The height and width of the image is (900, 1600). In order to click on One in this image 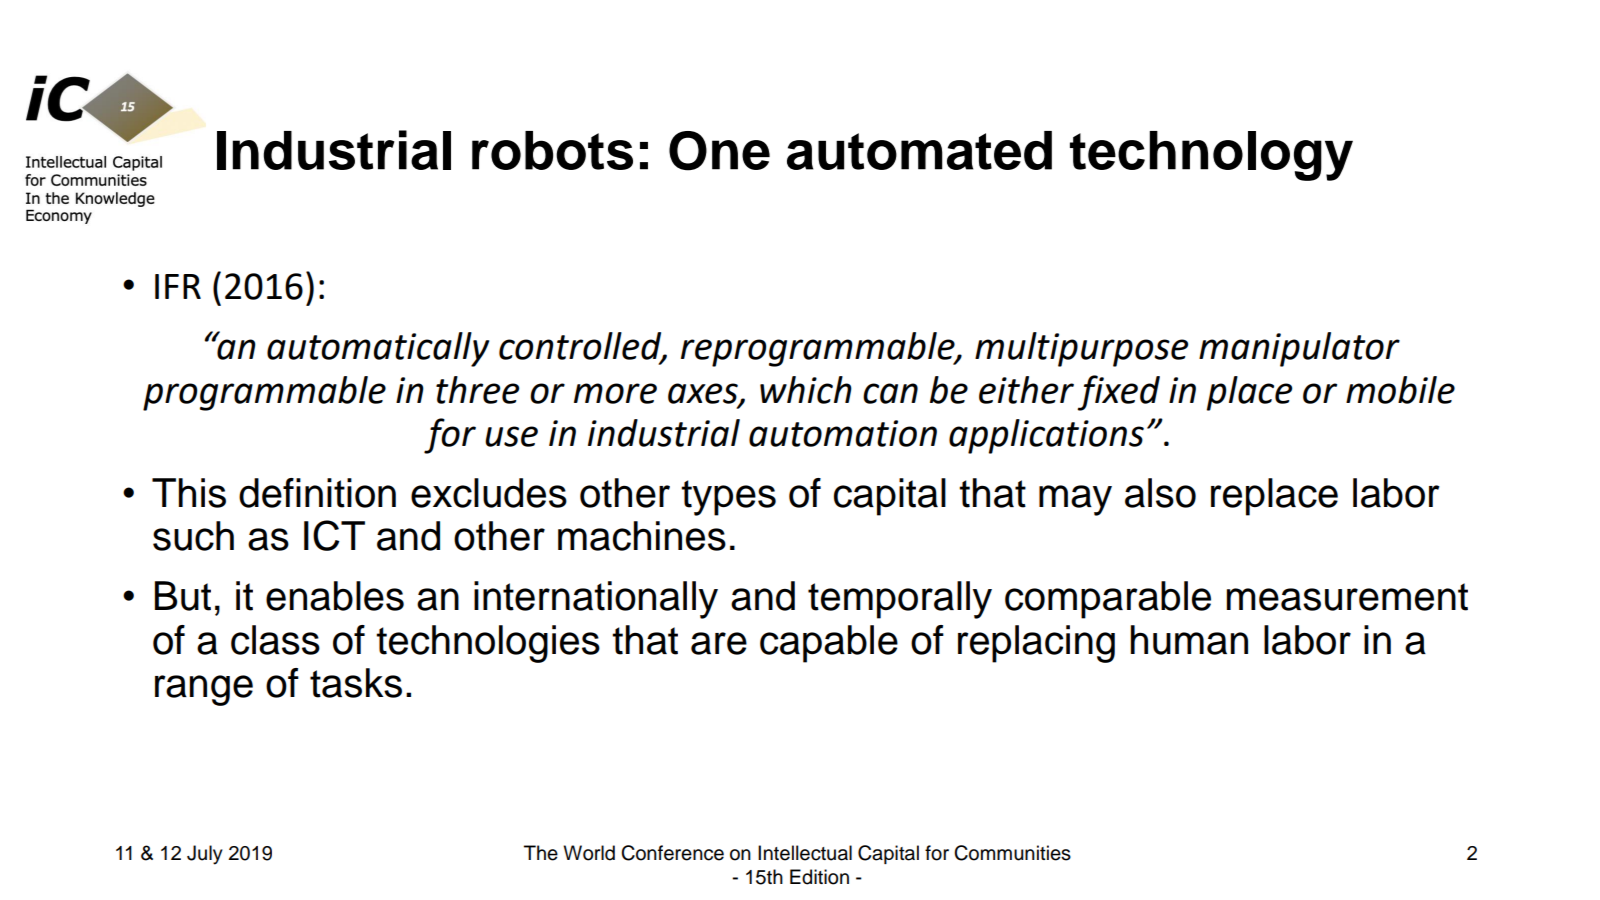, I will do `click(719, 151)`.
